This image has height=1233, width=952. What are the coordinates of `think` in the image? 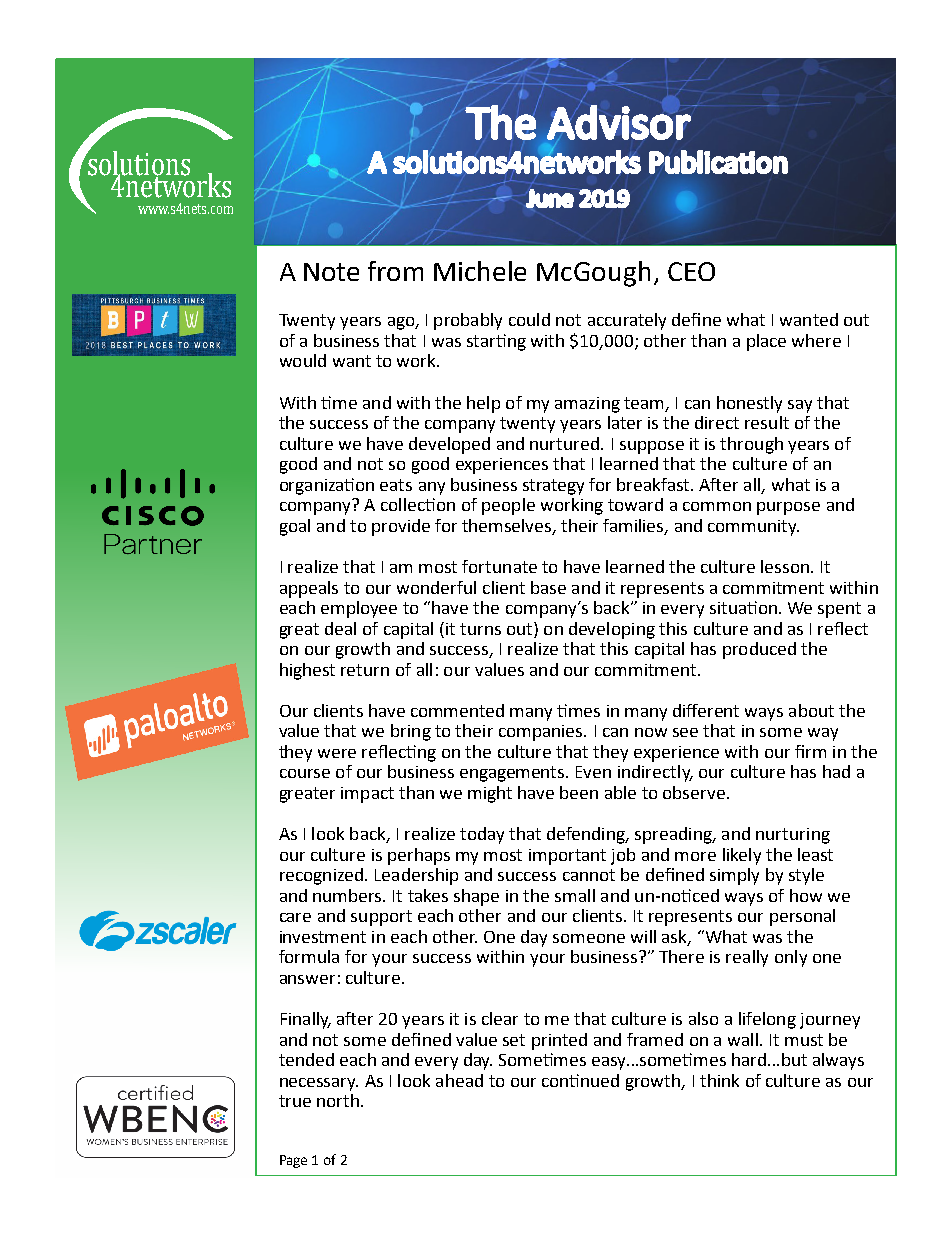 It's located at (719, 1080).
